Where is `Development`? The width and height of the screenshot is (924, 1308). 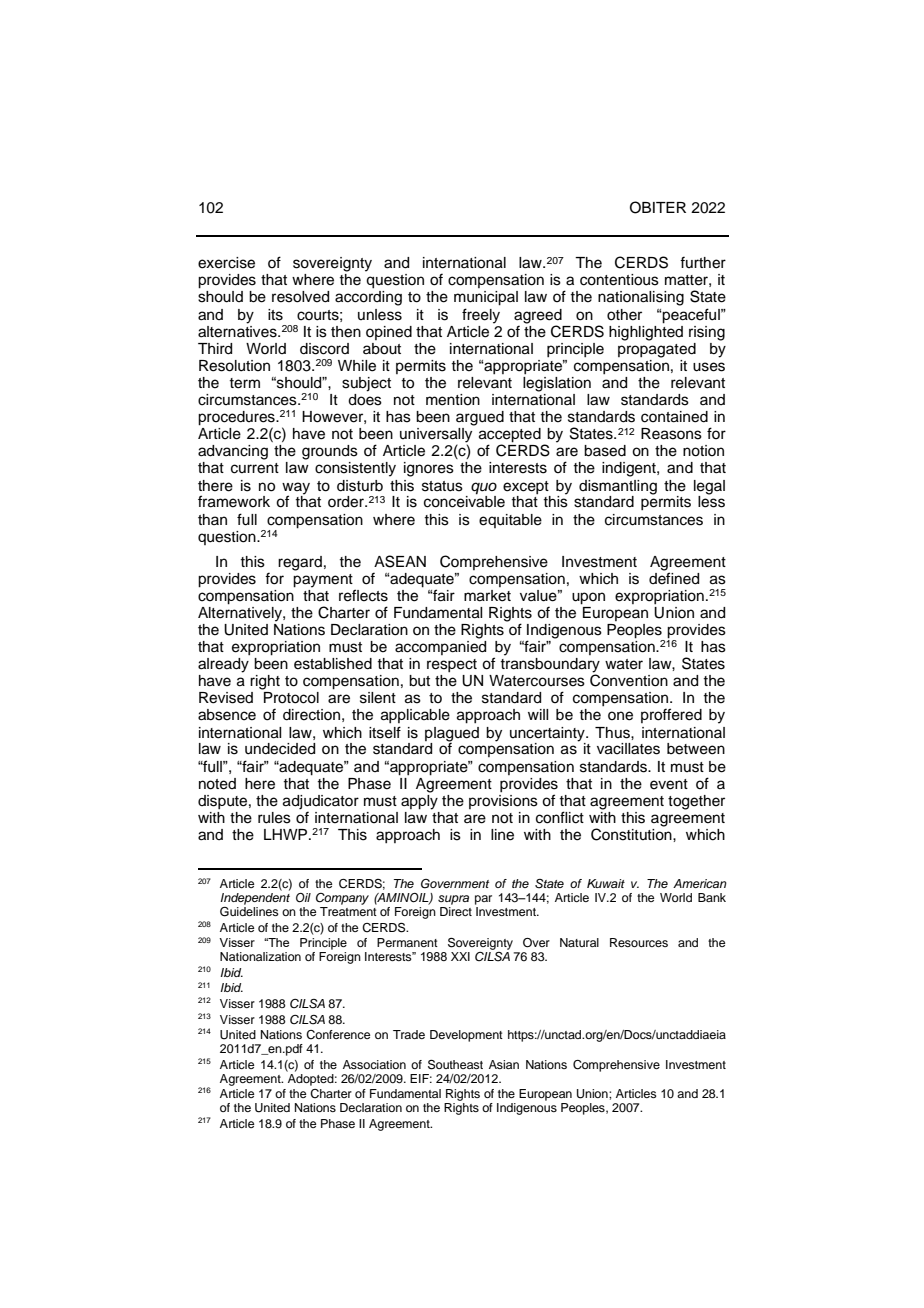 Development is located at coordinates (466, 1036).
